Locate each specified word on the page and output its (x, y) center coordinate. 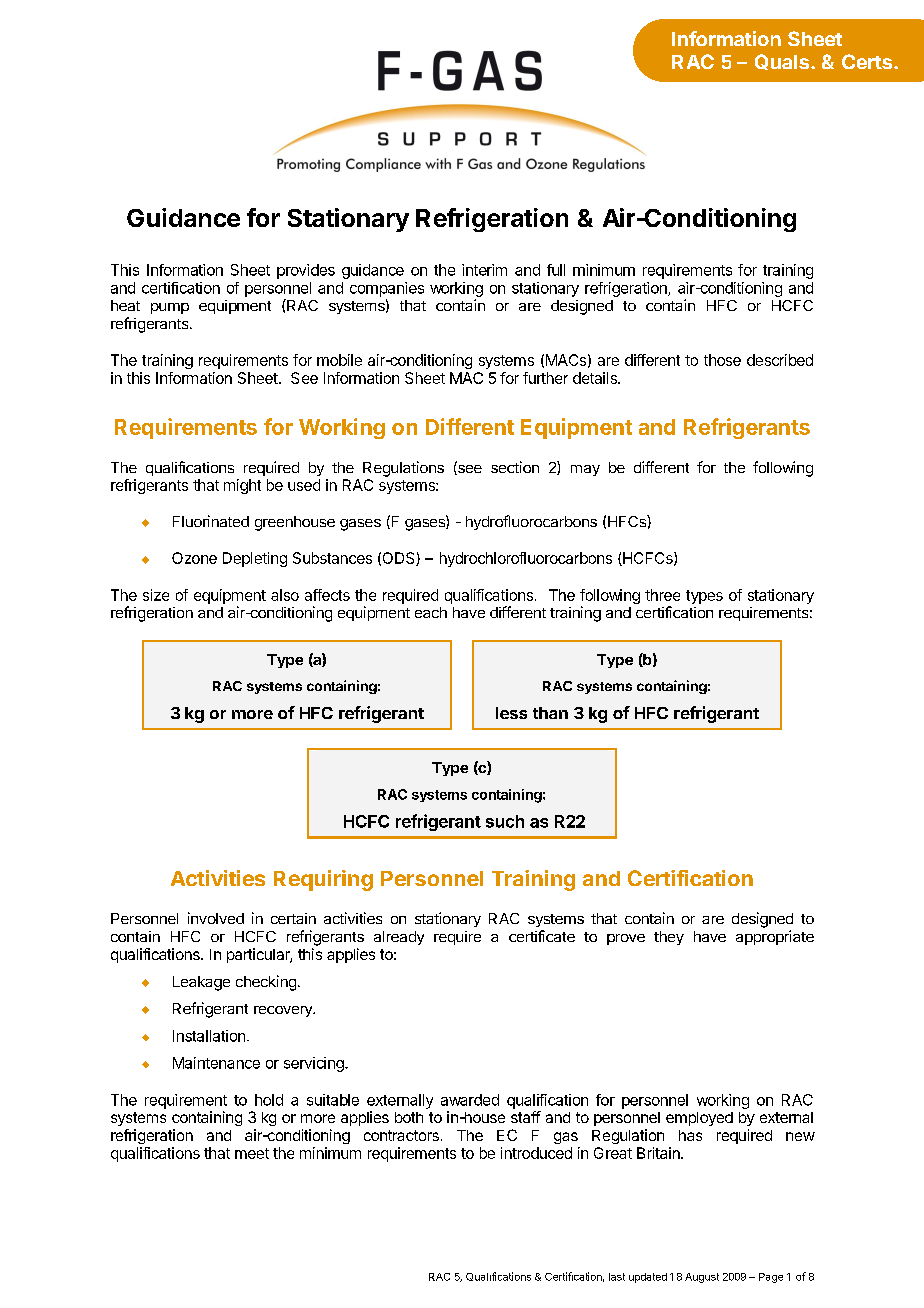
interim (484, 270)
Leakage (201, 983)
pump (170, 308)
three (662, 595)
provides (306, 271)
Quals (782, 62)
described (780, 360)
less (511, 713)
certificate (542, 936)
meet (252, 1153)
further (545, 378)
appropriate (775, 937)
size (156, 595)
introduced (536, 1153)
